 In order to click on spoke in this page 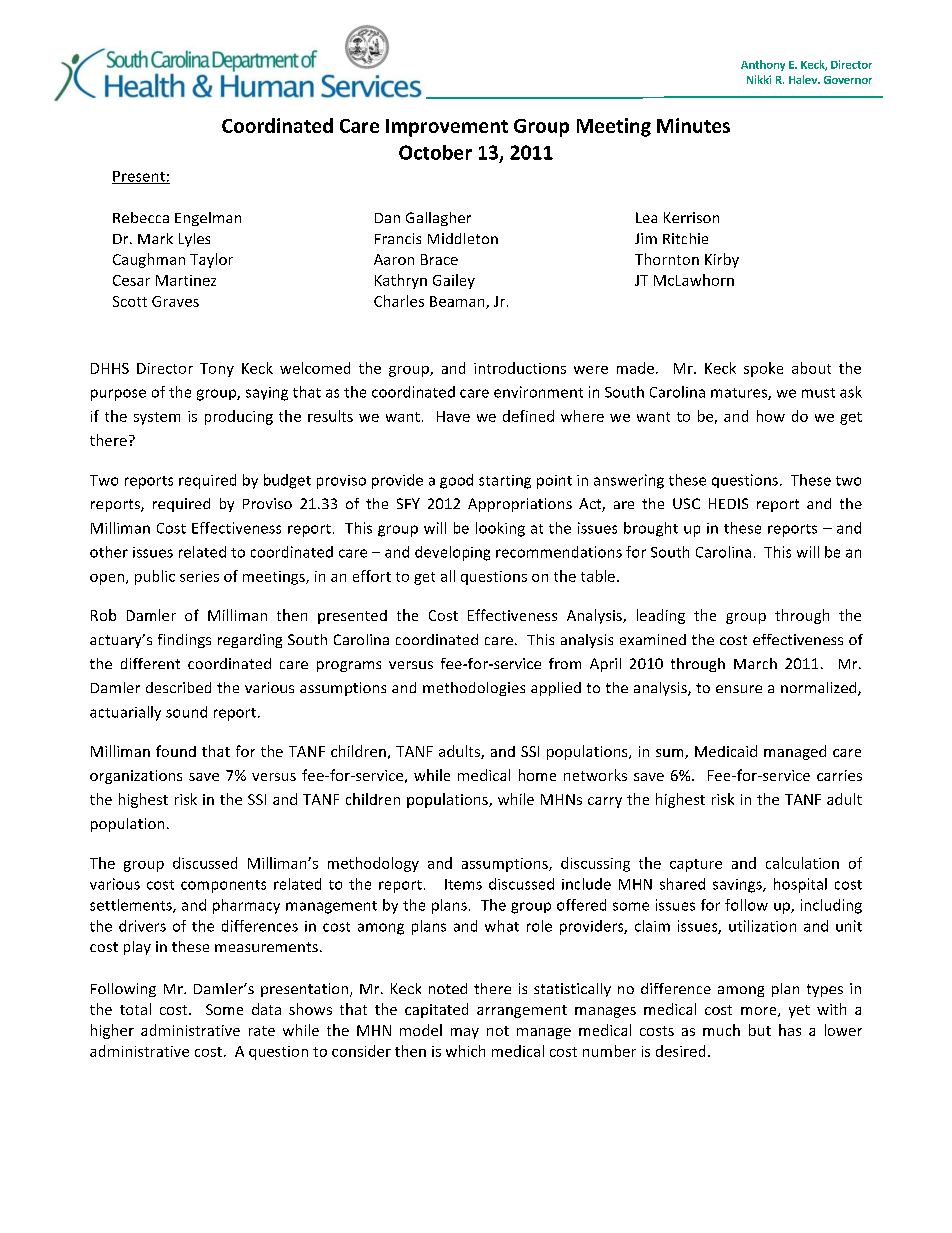, I will do `click(763, 369)`.
